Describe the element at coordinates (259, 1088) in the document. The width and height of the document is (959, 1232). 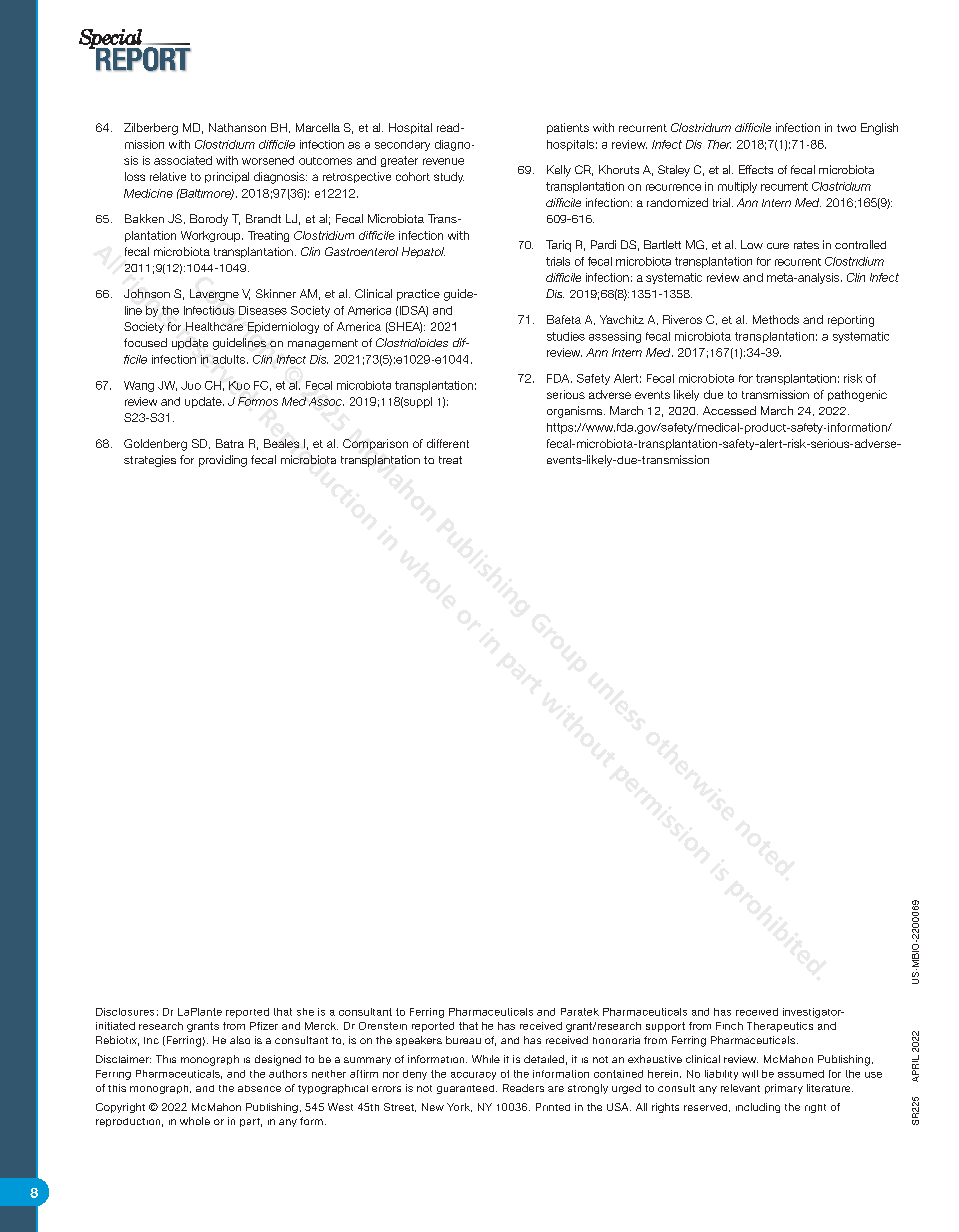
I see `absence` at that location.
